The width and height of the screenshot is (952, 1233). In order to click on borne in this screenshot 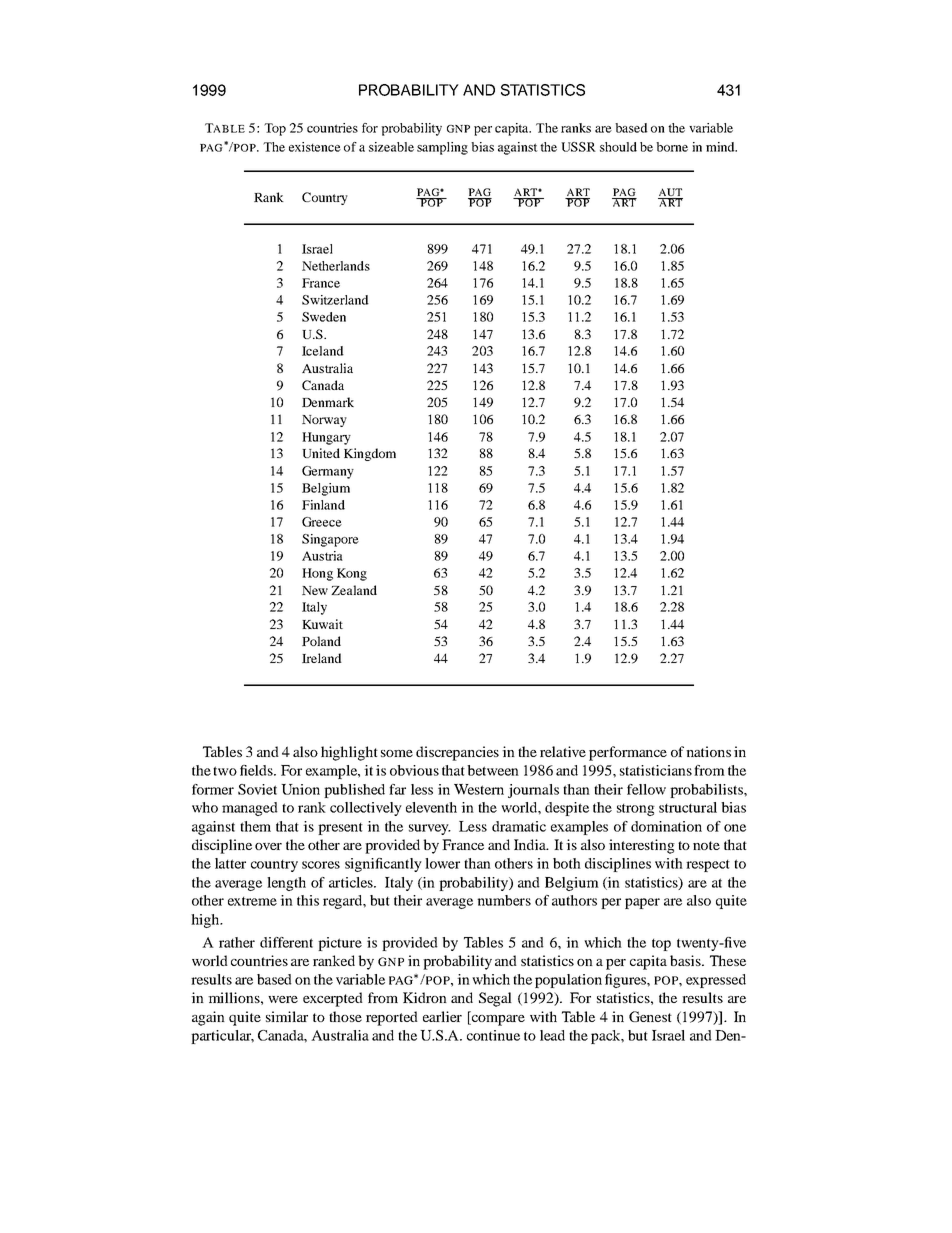, I will do `click(672, 147)`.
